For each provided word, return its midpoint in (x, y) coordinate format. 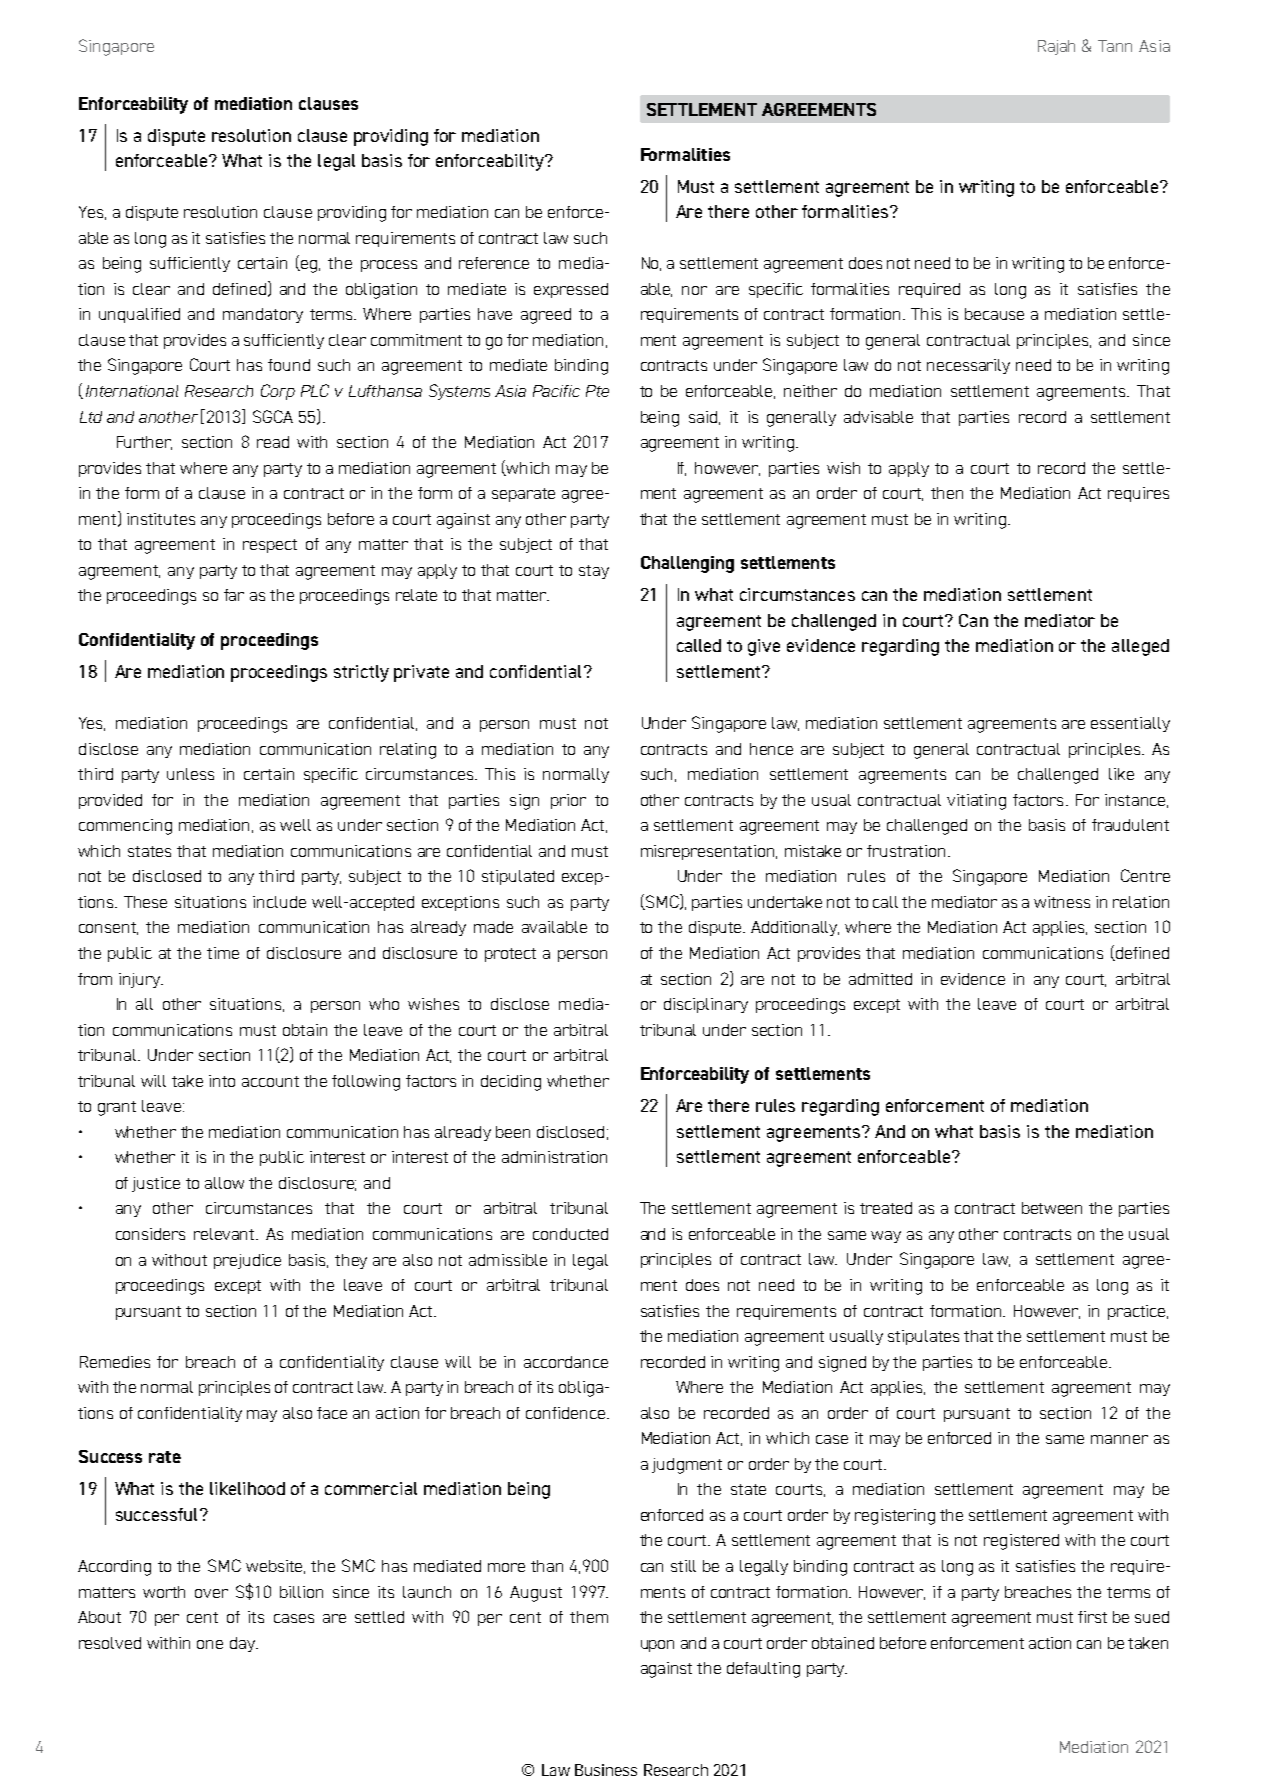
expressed (571, 290)
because (994, 314)
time (223, 953)
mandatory (263, 315)
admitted (880, 979)
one (210, 1644)
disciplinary (706, 1005)
